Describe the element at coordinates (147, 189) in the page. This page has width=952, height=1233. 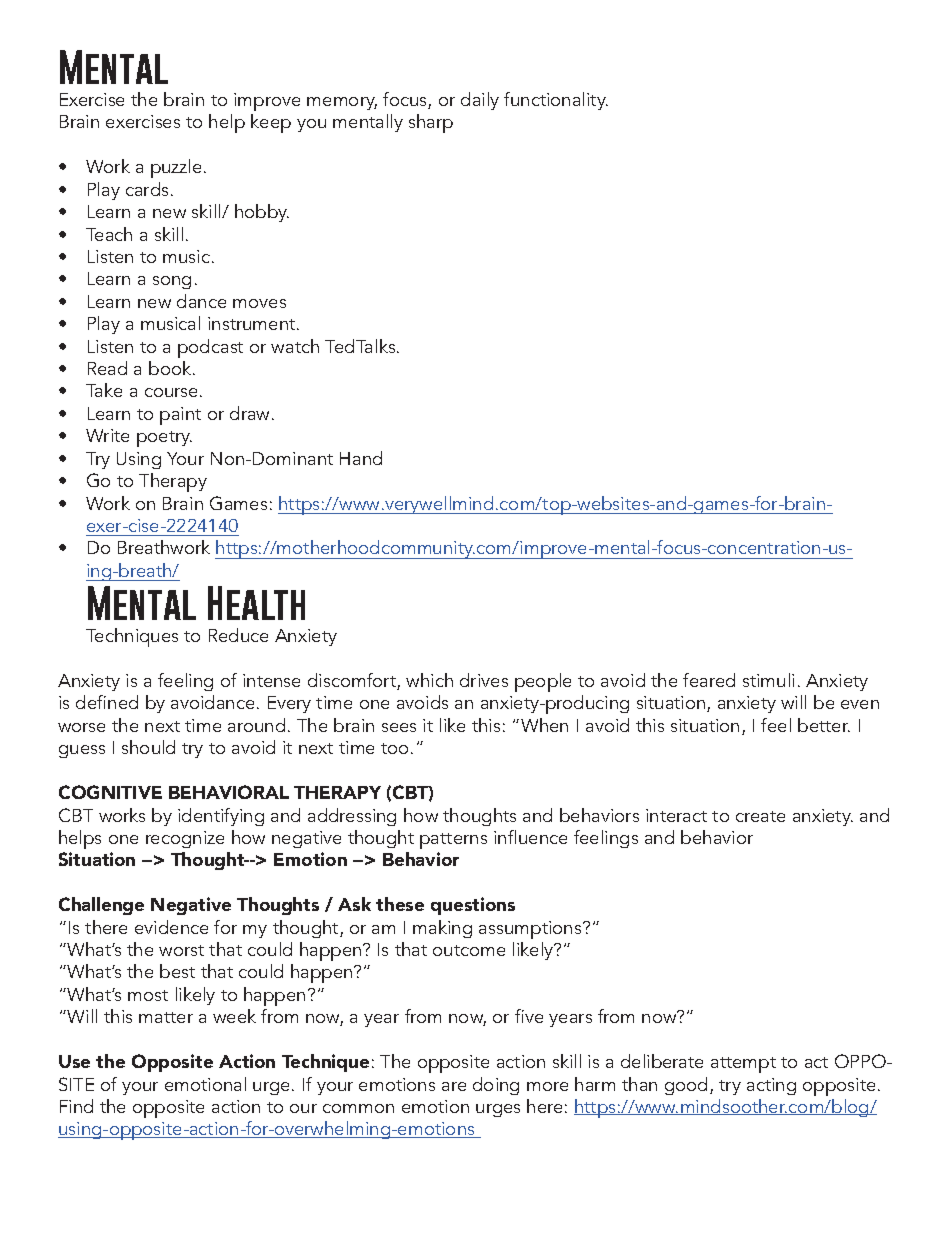
I see `cards` at that location.
